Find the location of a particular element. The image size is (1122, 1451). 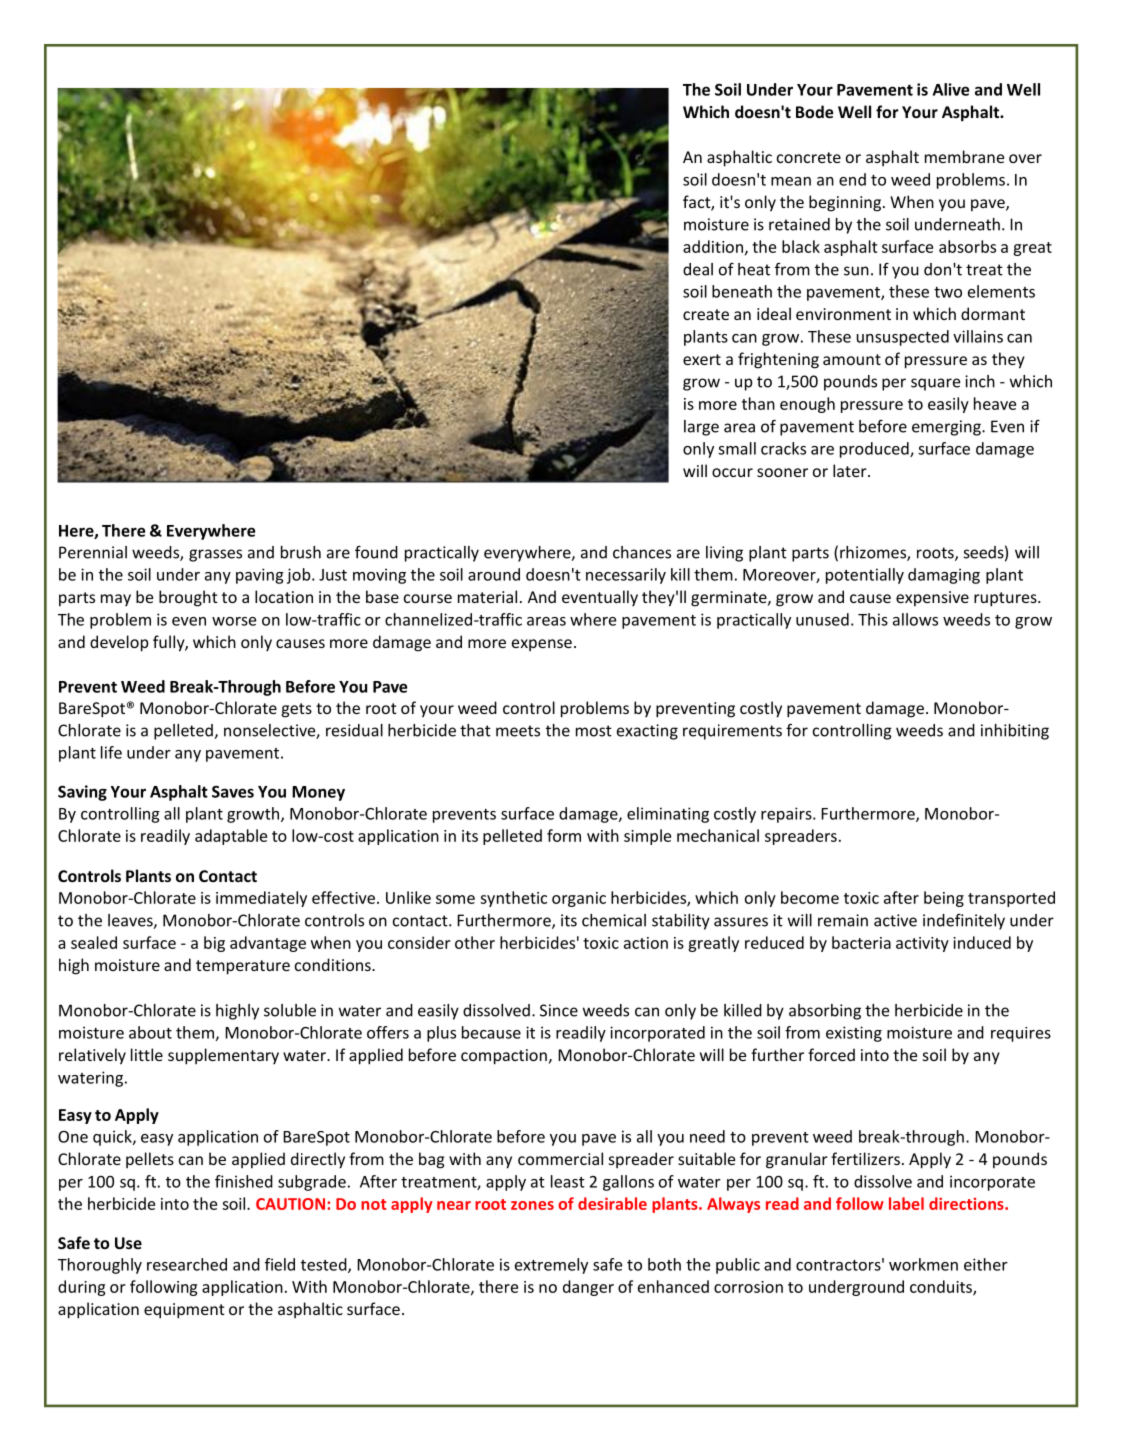

create is located at coordinates (706, 314).
